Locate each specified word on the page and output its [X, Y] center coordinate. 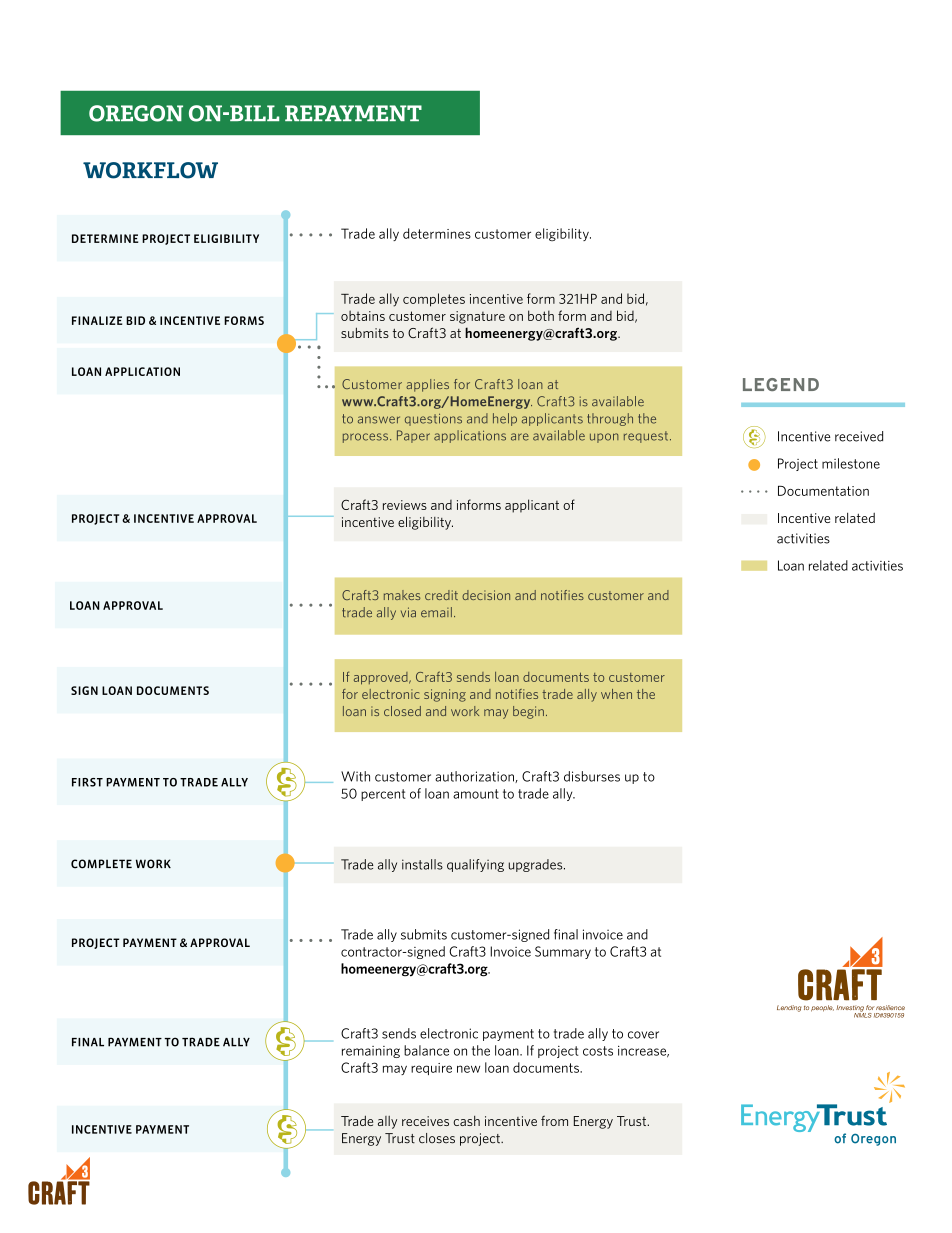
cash [466, 1121]
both [541, 315]
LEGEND [781, 384]
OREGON [136, 113]
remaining [371, 1052]
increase [643, 1052]
